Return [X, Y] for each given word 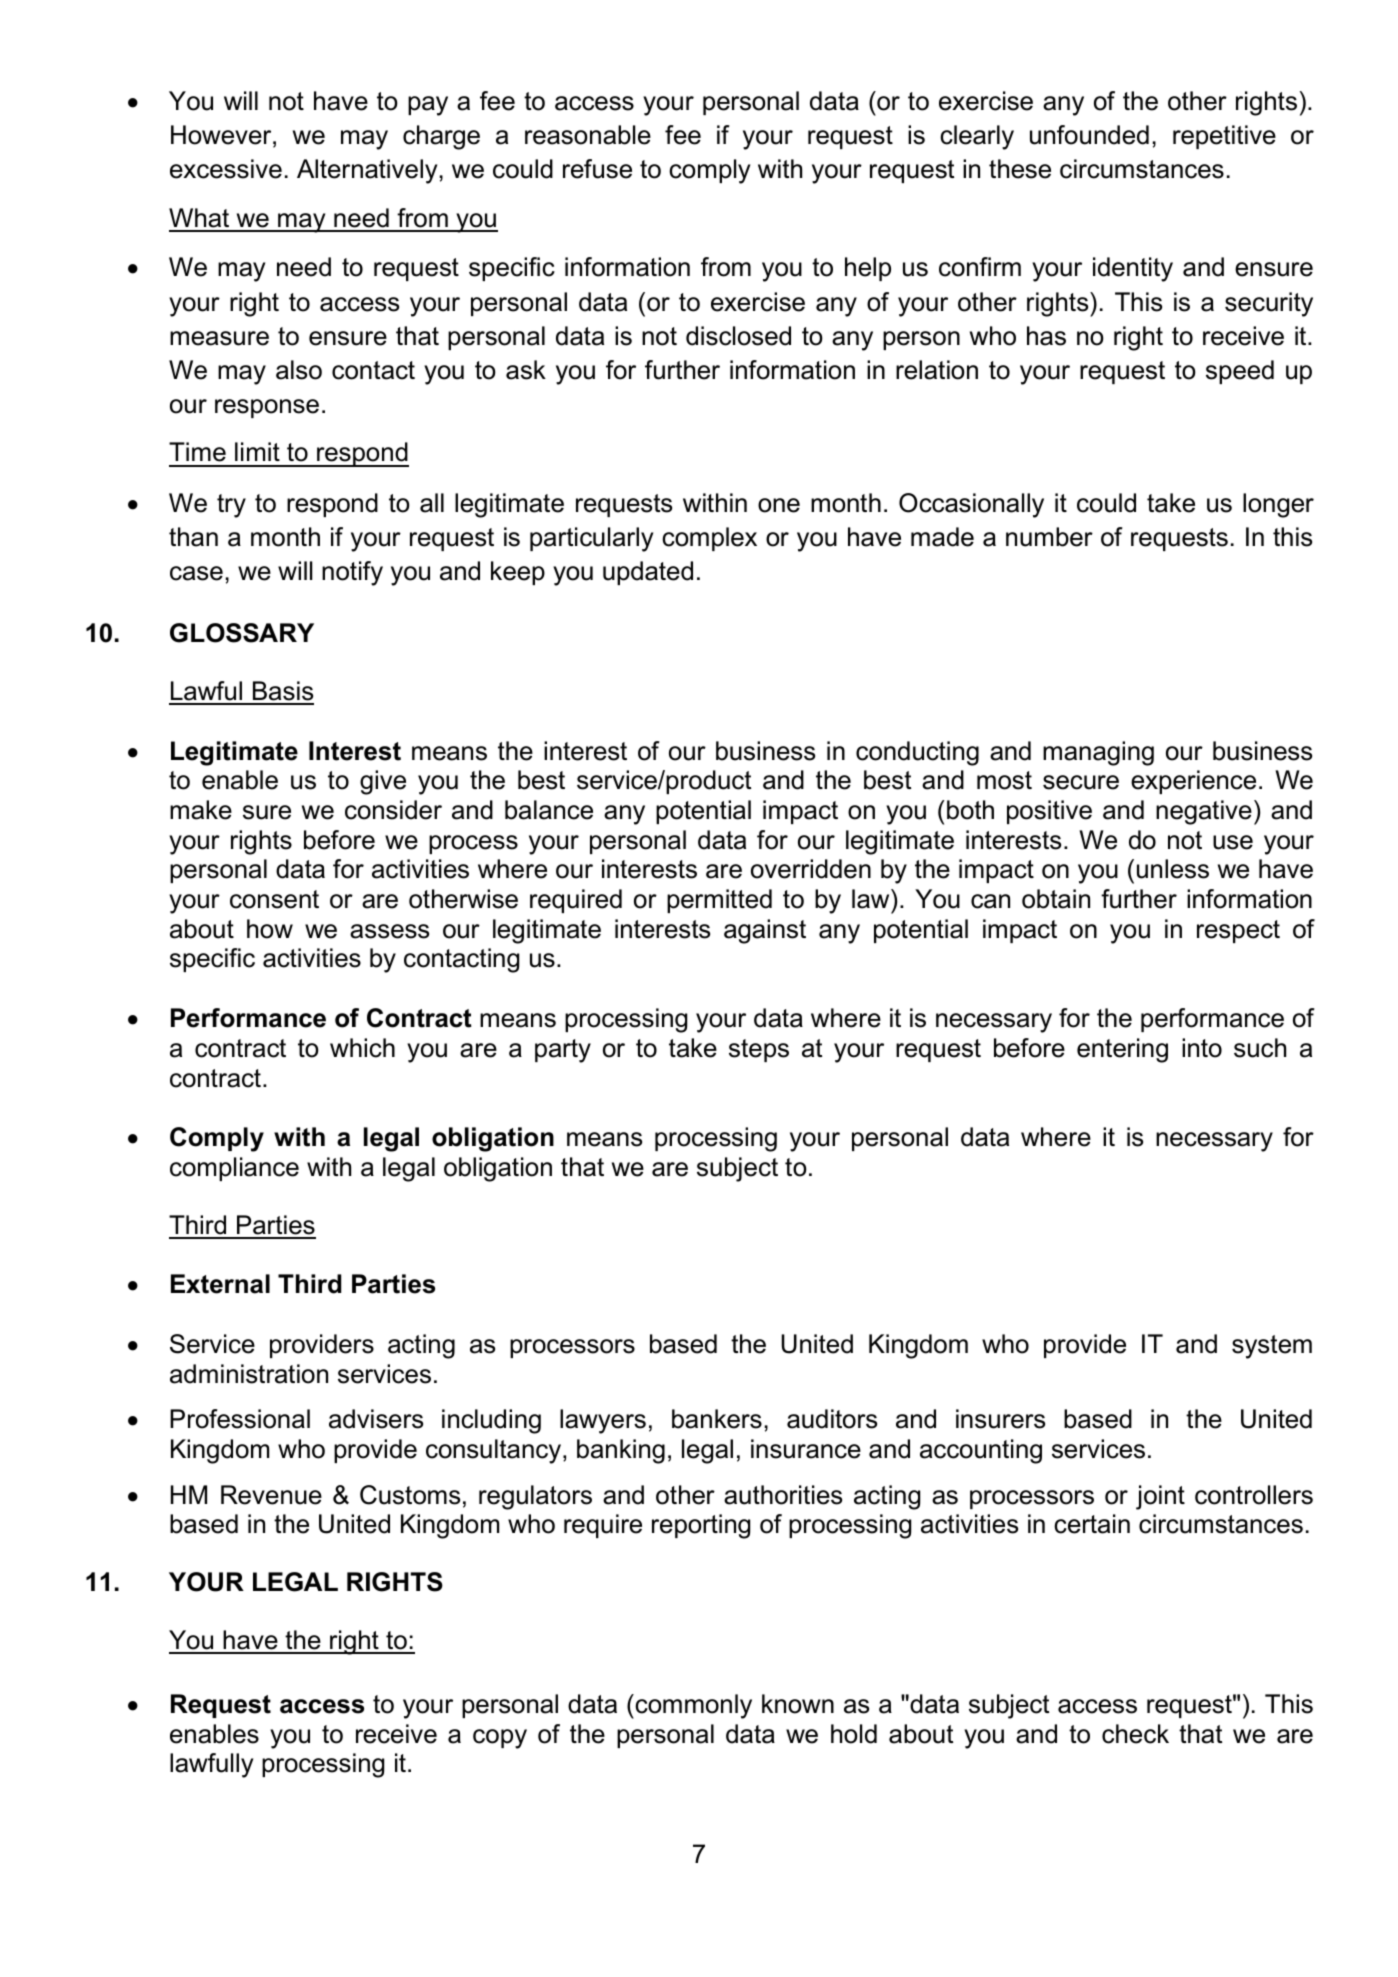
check [1135, 1734]
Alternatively [367, 171]
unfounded [1089, 135]
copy [500, 1739]
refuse [597, 169]
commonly [693, 1706]
